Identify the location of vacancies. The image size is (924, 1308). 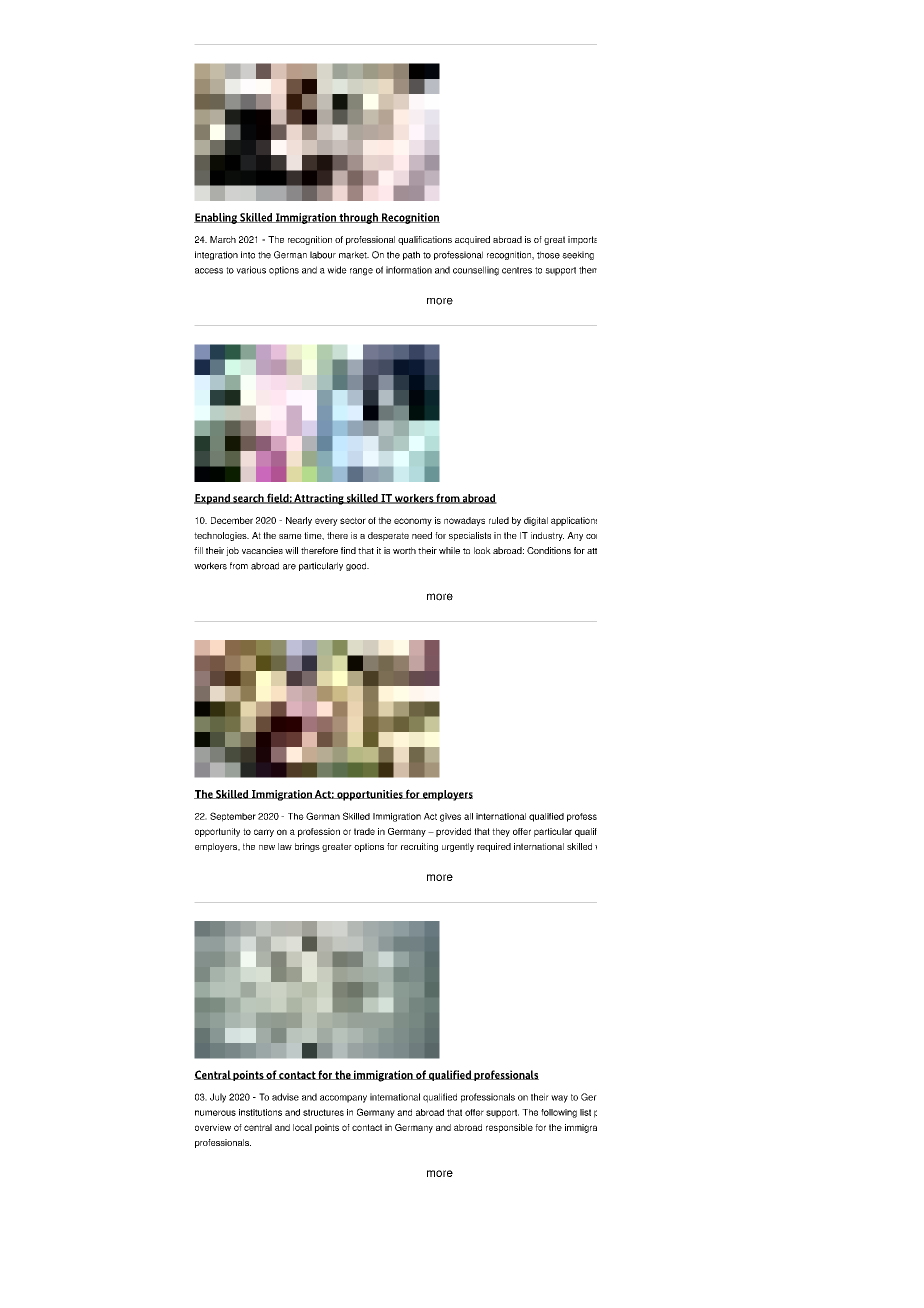
(262, 550).
